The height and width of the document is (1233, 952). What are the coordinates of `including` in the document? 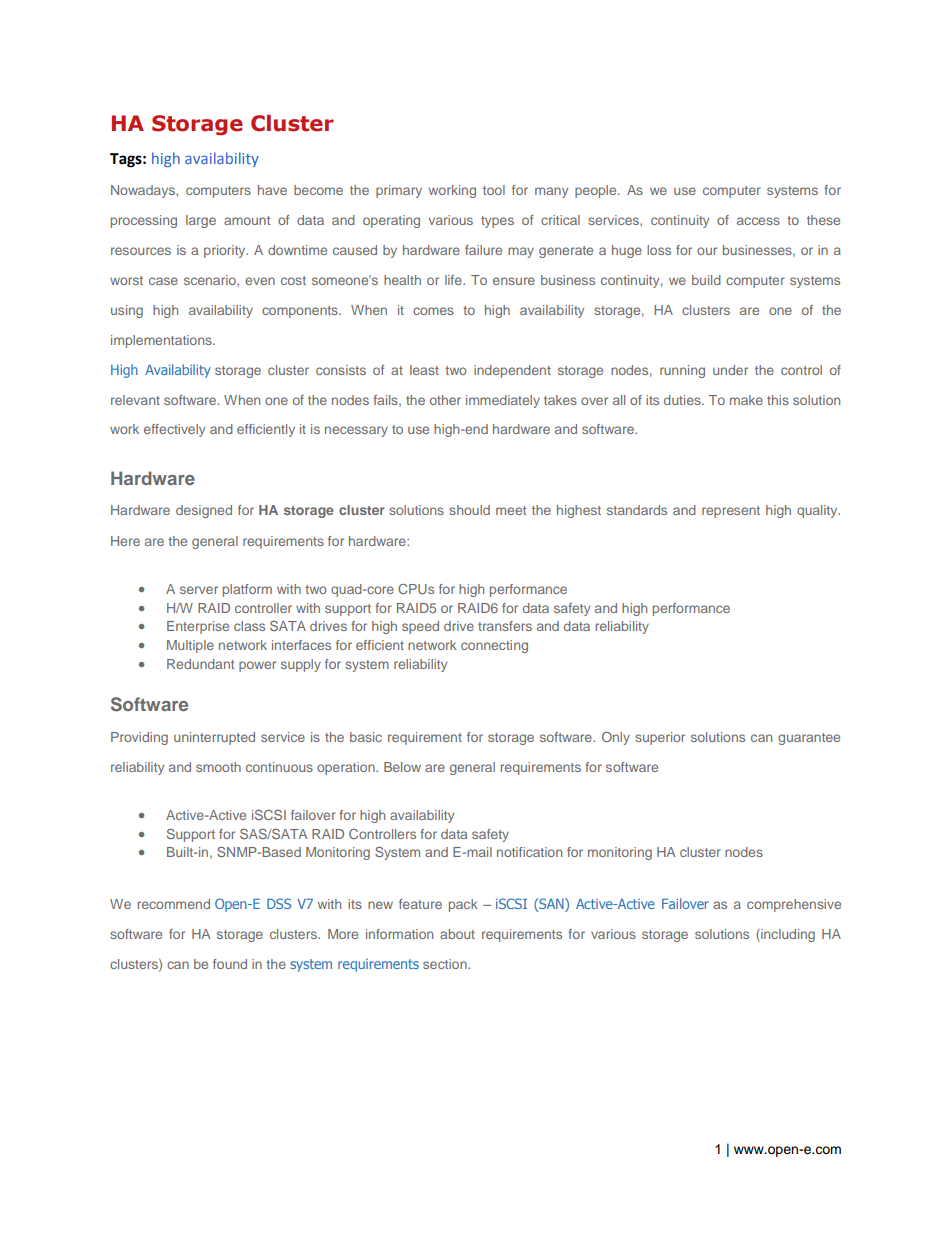 It's located at (787, 935).
